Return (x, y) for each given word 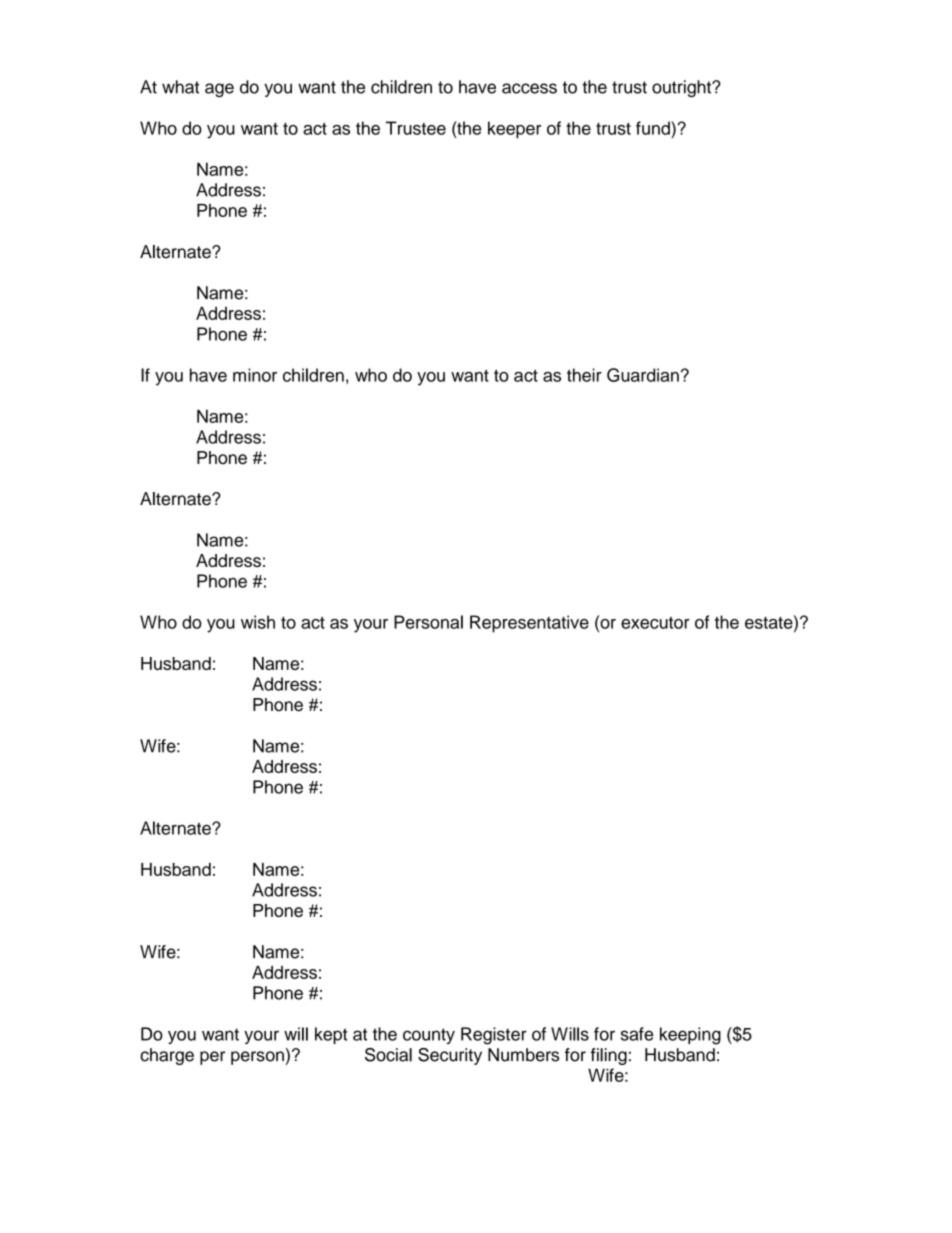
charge (167, 1056)
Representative (529, 624)
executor (655, 623)
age (219, 90)
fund (654, 128)
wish (258, 622)
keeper (514, 130)
